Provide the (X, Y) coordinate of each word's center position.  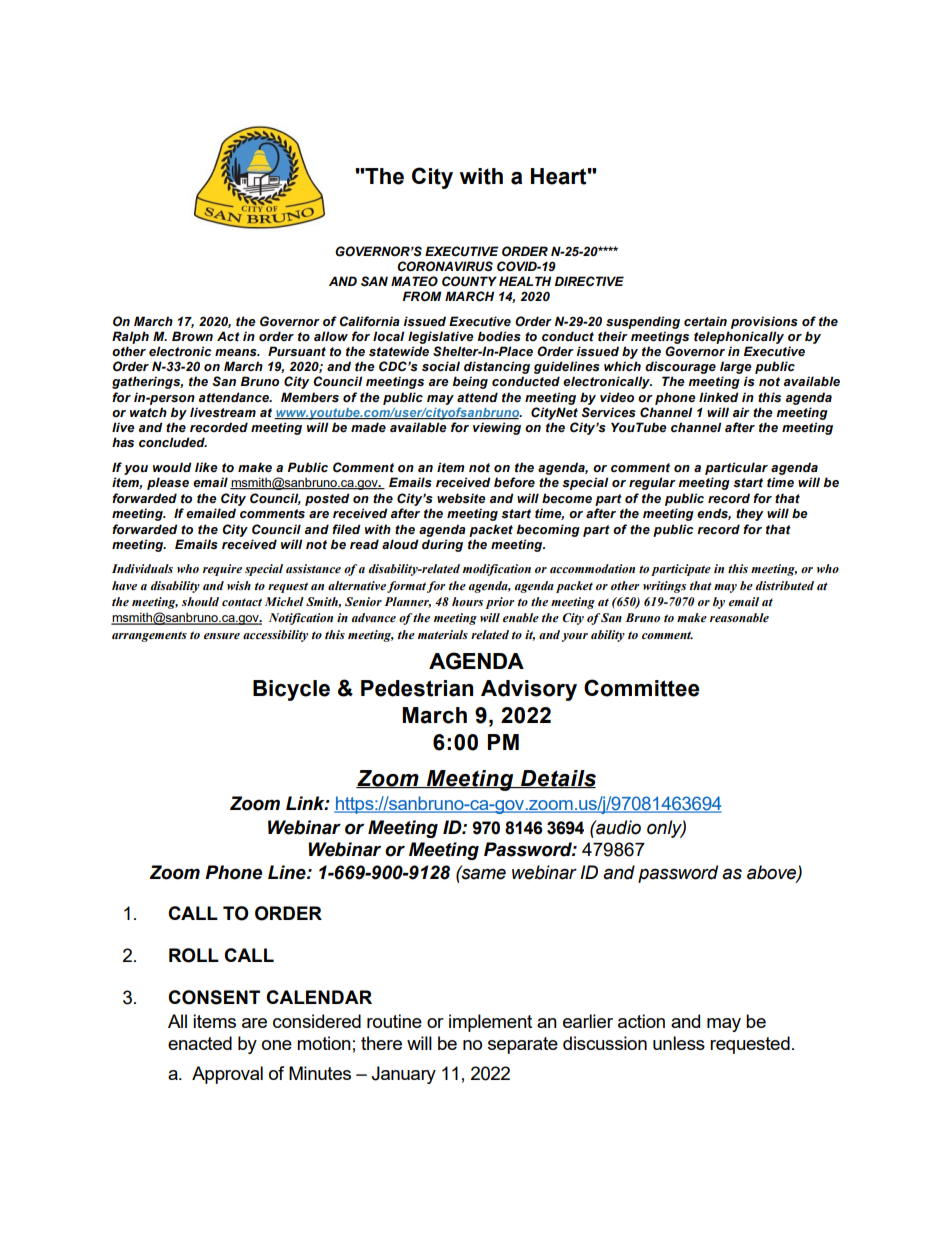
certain (705, 321)
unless (679, 1043)
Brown (192, 336)
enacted (200, 1043)
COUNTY (469, 281)
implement (490, 1023)
